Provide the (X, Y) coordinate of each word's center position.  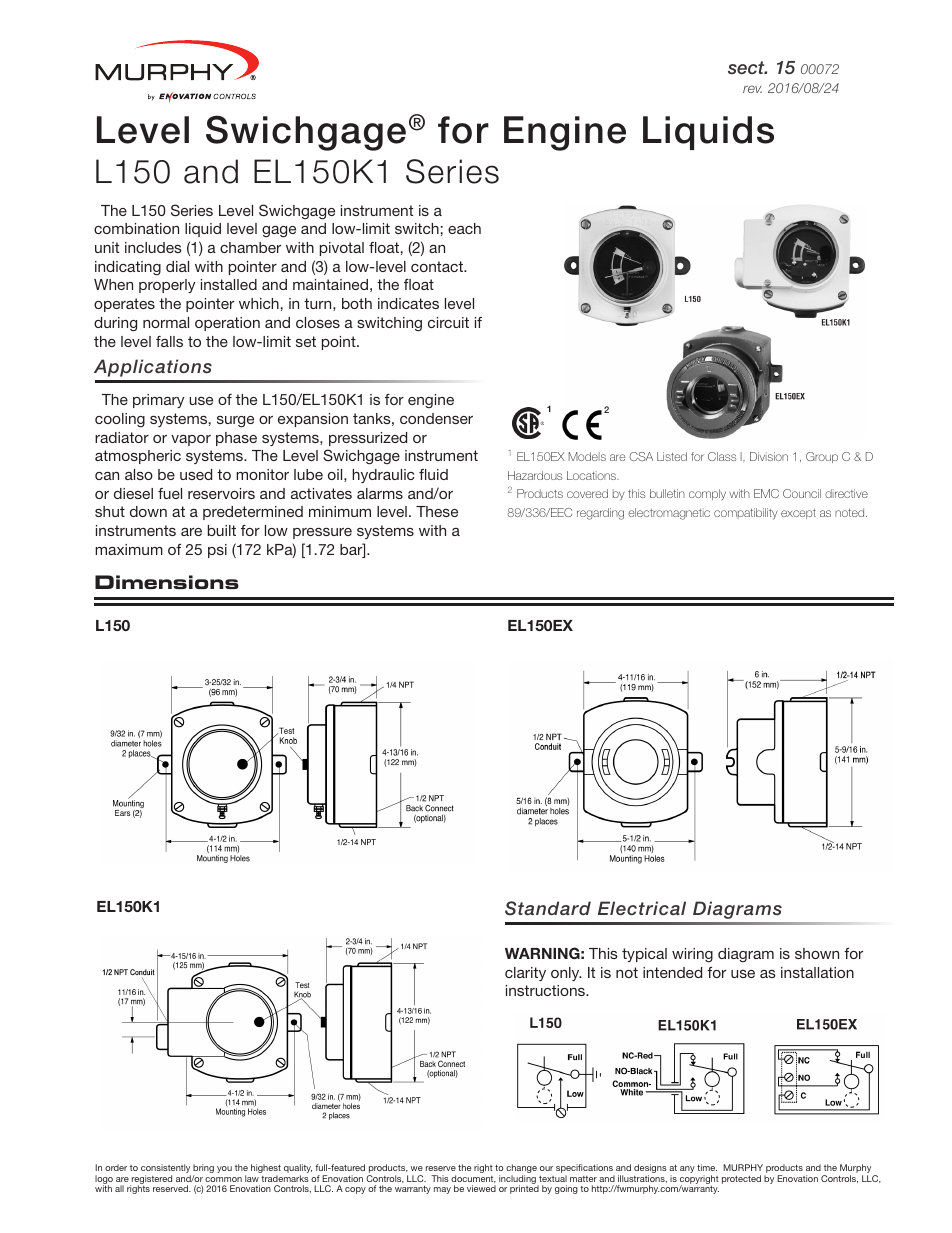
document (473, 1179)
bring (203, 1170)
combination (136, 228)
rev (752, 89)
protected (741, 1179)
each (464, 228)
